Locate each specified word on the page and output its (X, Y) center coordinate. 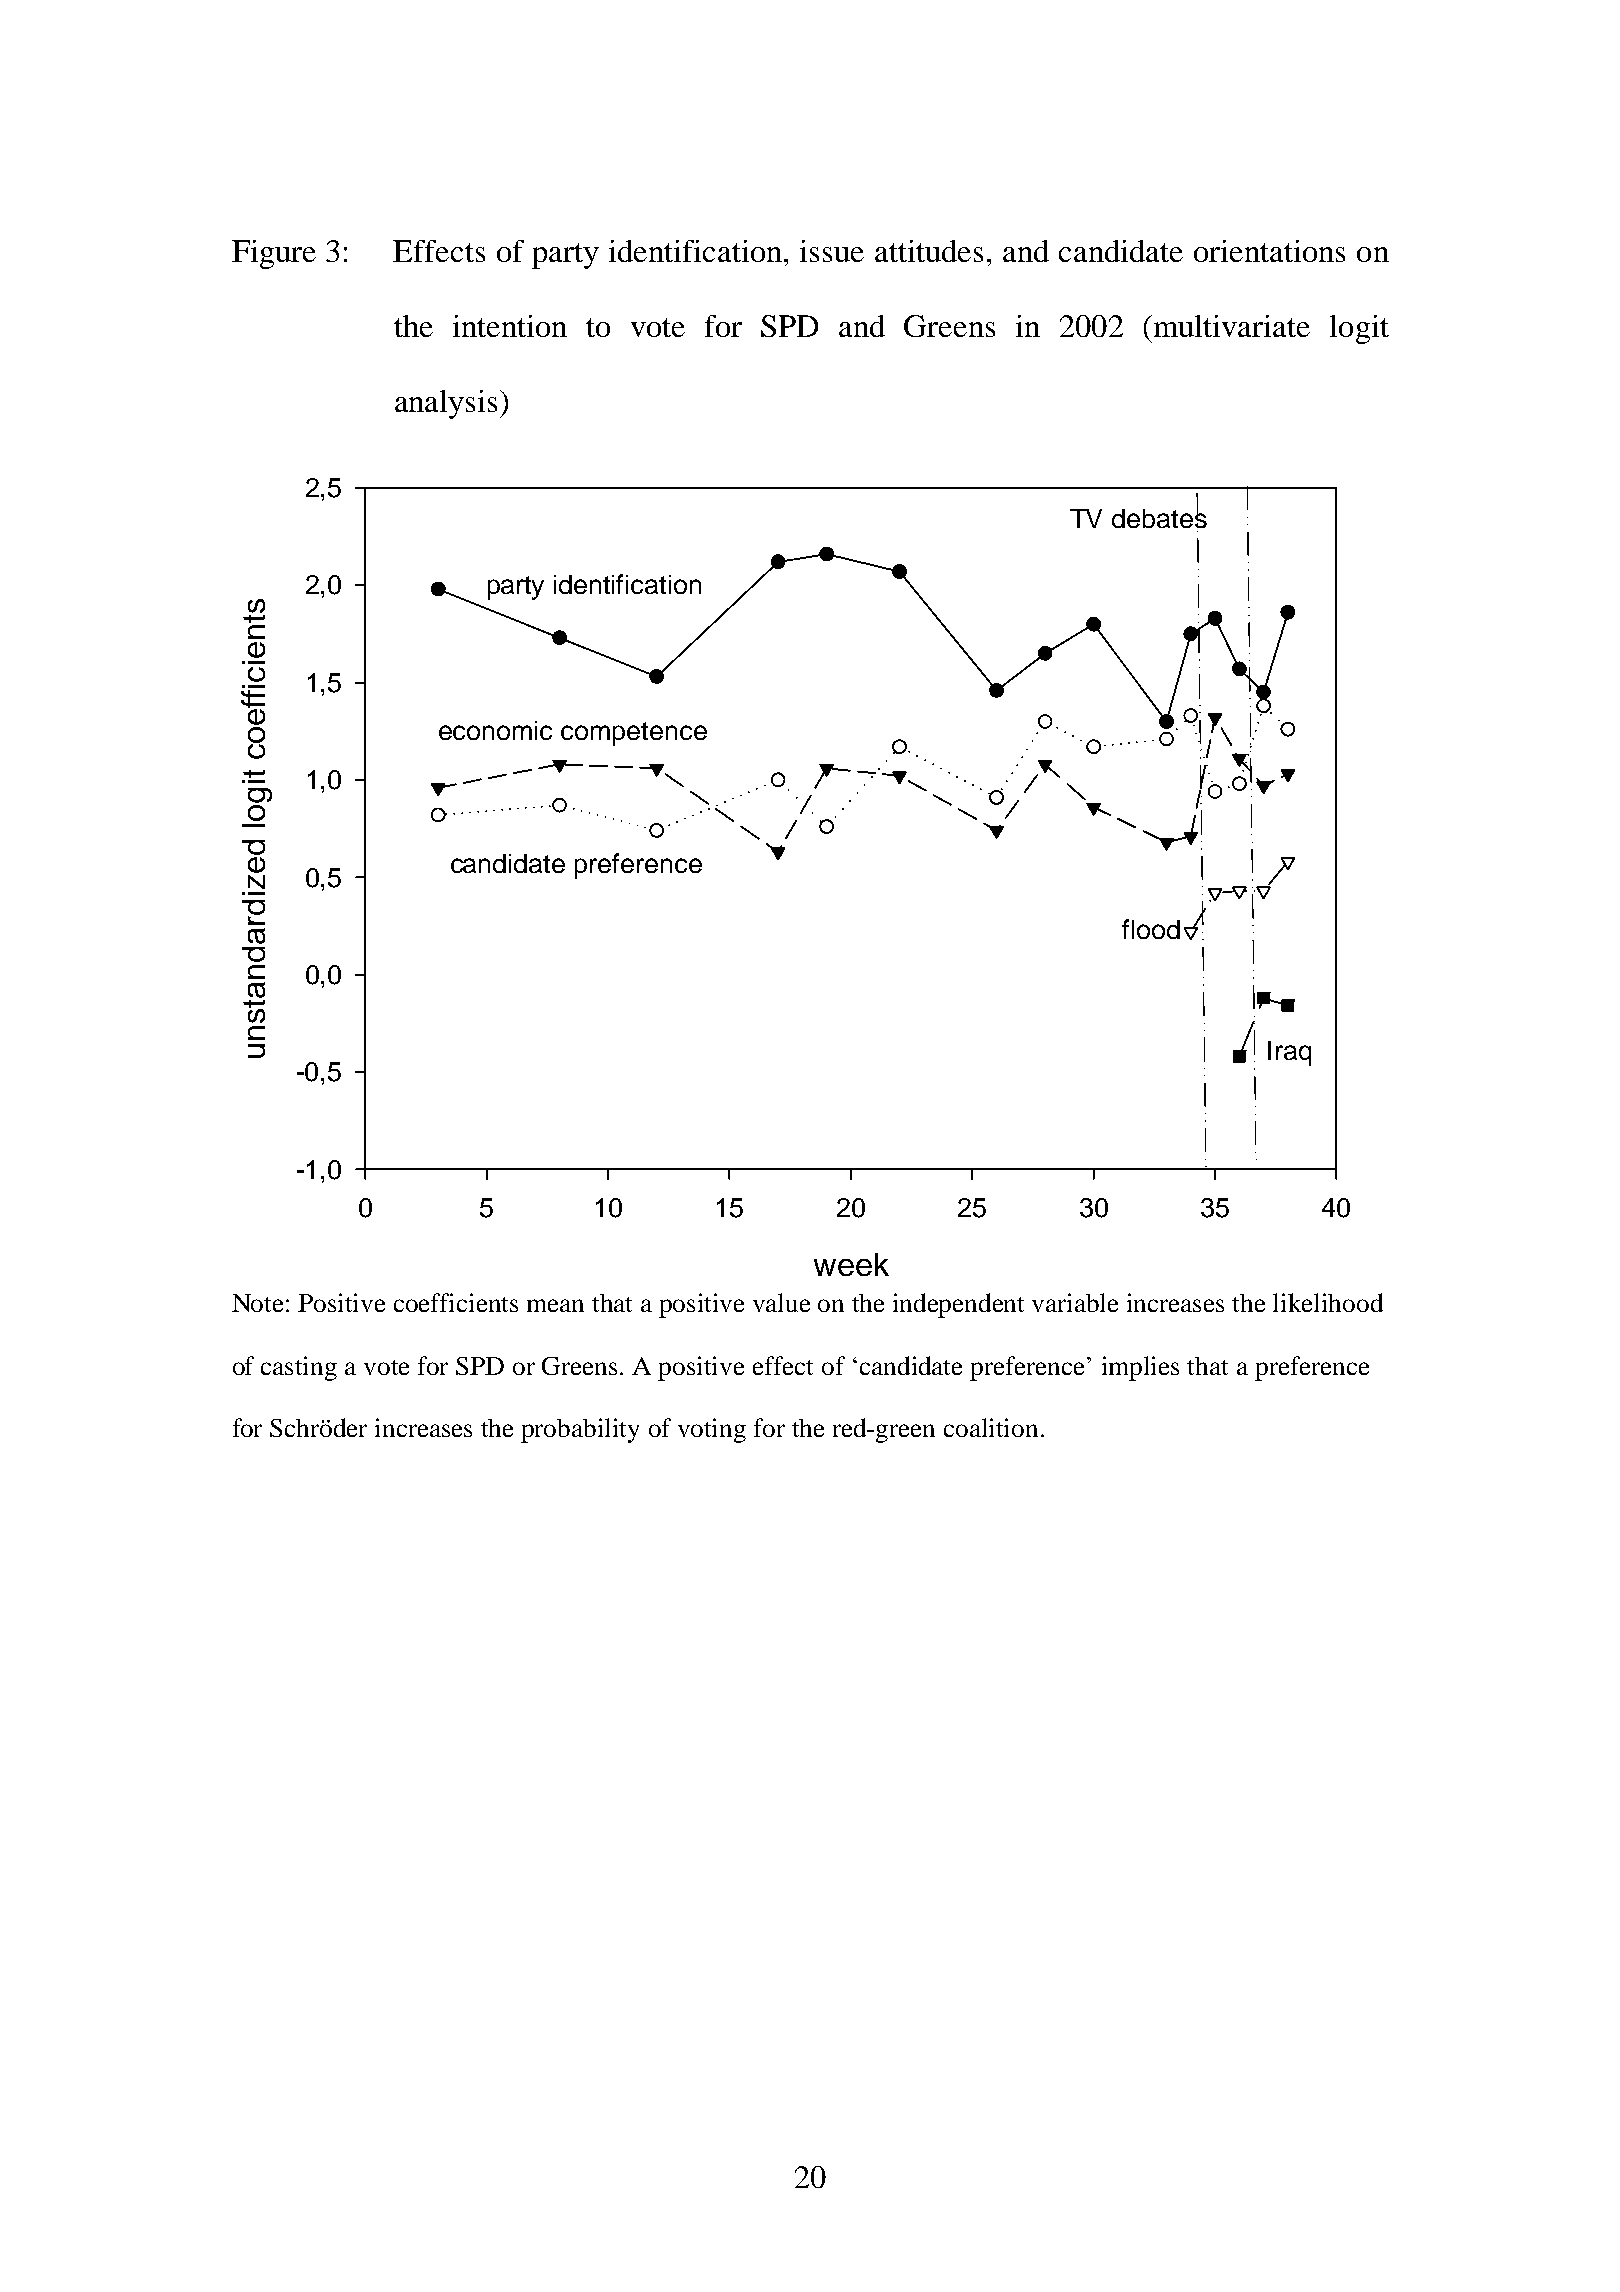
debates (1159, 517)
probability (580, 1430)
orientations (1269, 251)
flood (1151, 929)
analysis (446, 404)
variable (1075, 1302)
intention (510, 326)
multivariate (1230, 326)
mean (555, 1305)
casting (299, 1368)
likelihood (1328, 1302)
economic (495, 730)
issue (832, 251)
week (851, 1264)
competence (634, 734)
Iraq (1289, 1053)
